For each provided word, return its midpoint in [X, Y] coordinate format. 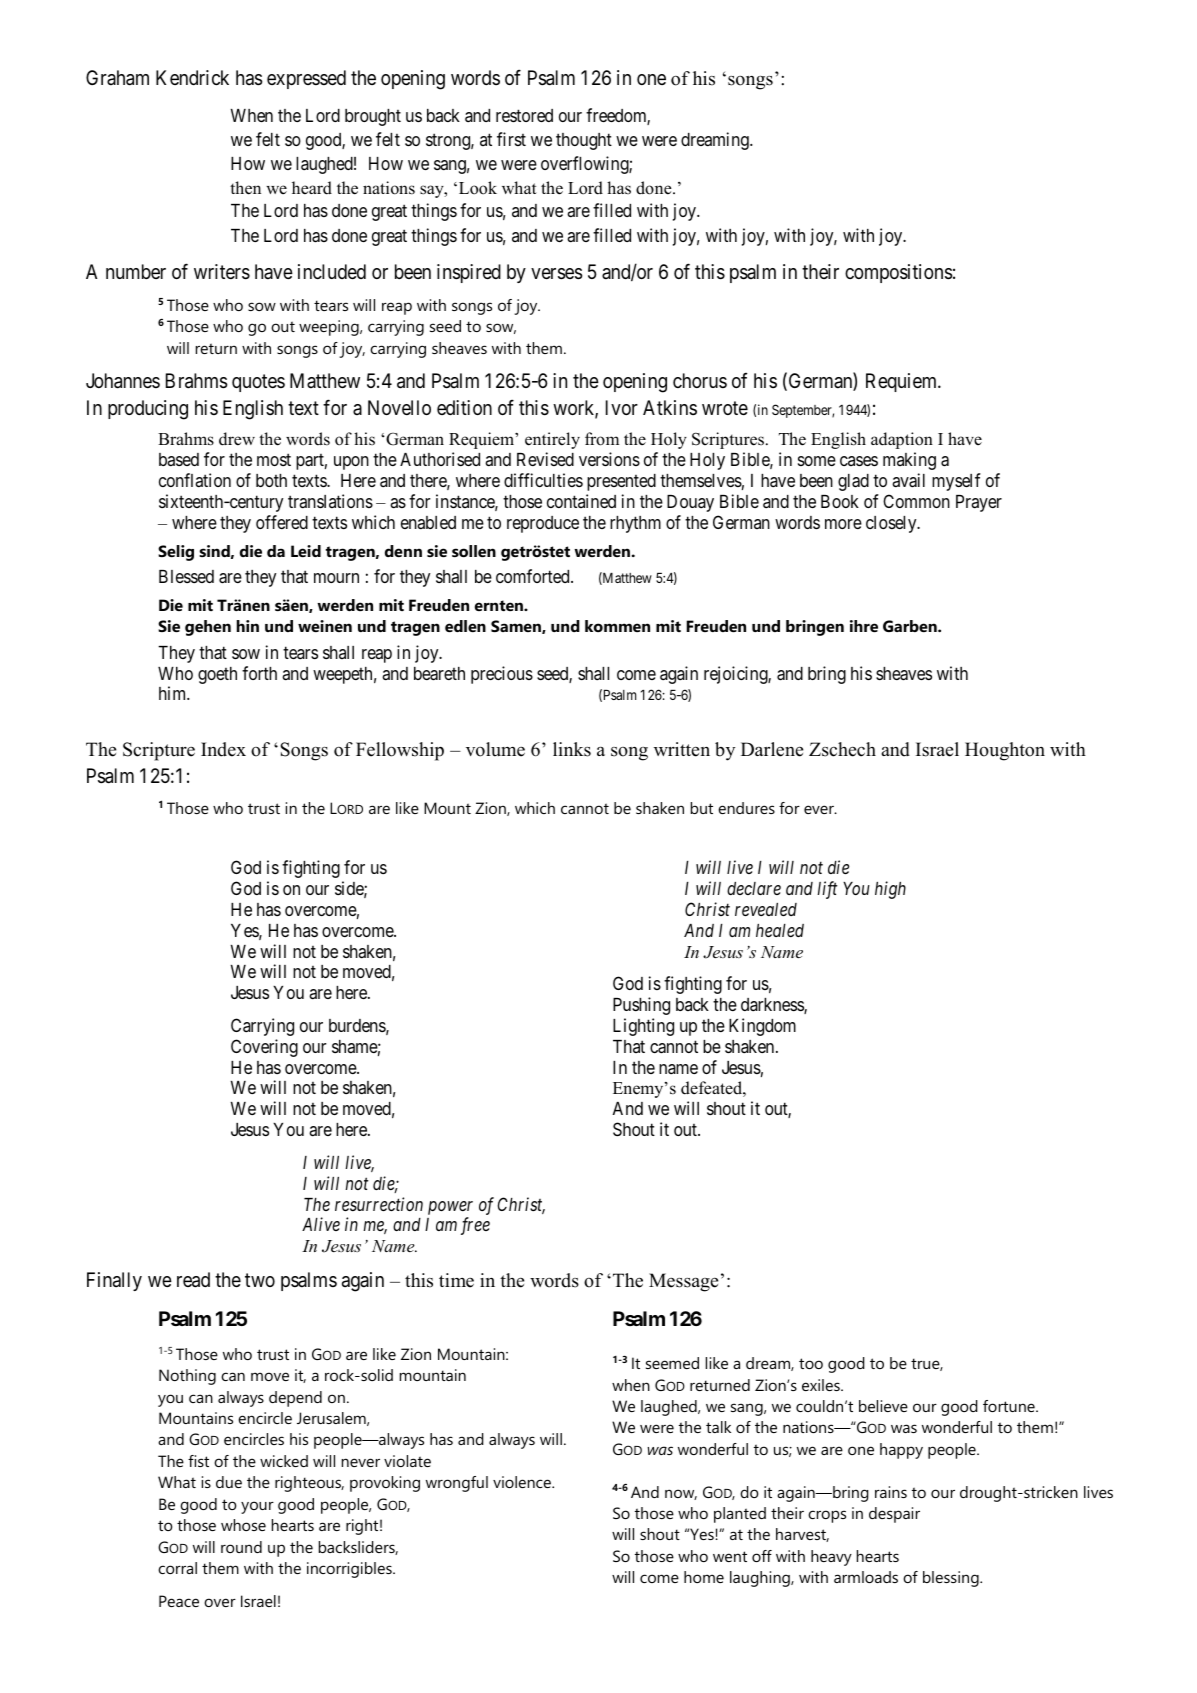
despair [894, 1515]
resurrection [379, 1204]
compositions [898, 273]
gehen [208, 628]
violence [523, 1482]
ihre [864, 626]
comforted [534, 576]
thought [584, 141]
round [241, 1547]
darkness [773, 1006]
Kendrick [192, 77]
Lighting [643, 1027]
